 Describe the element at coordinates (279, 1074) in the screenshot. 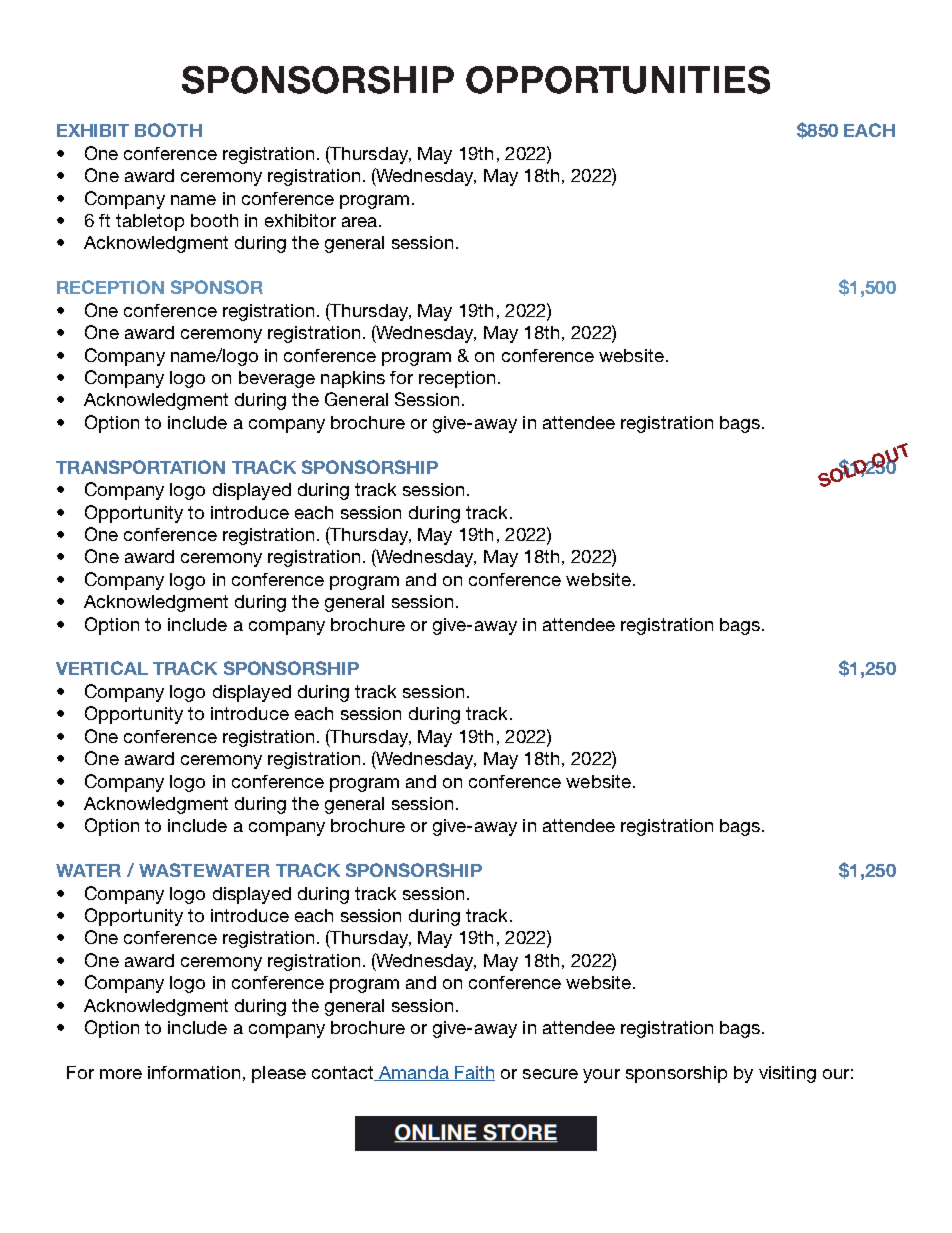

I see `please` at that location.
